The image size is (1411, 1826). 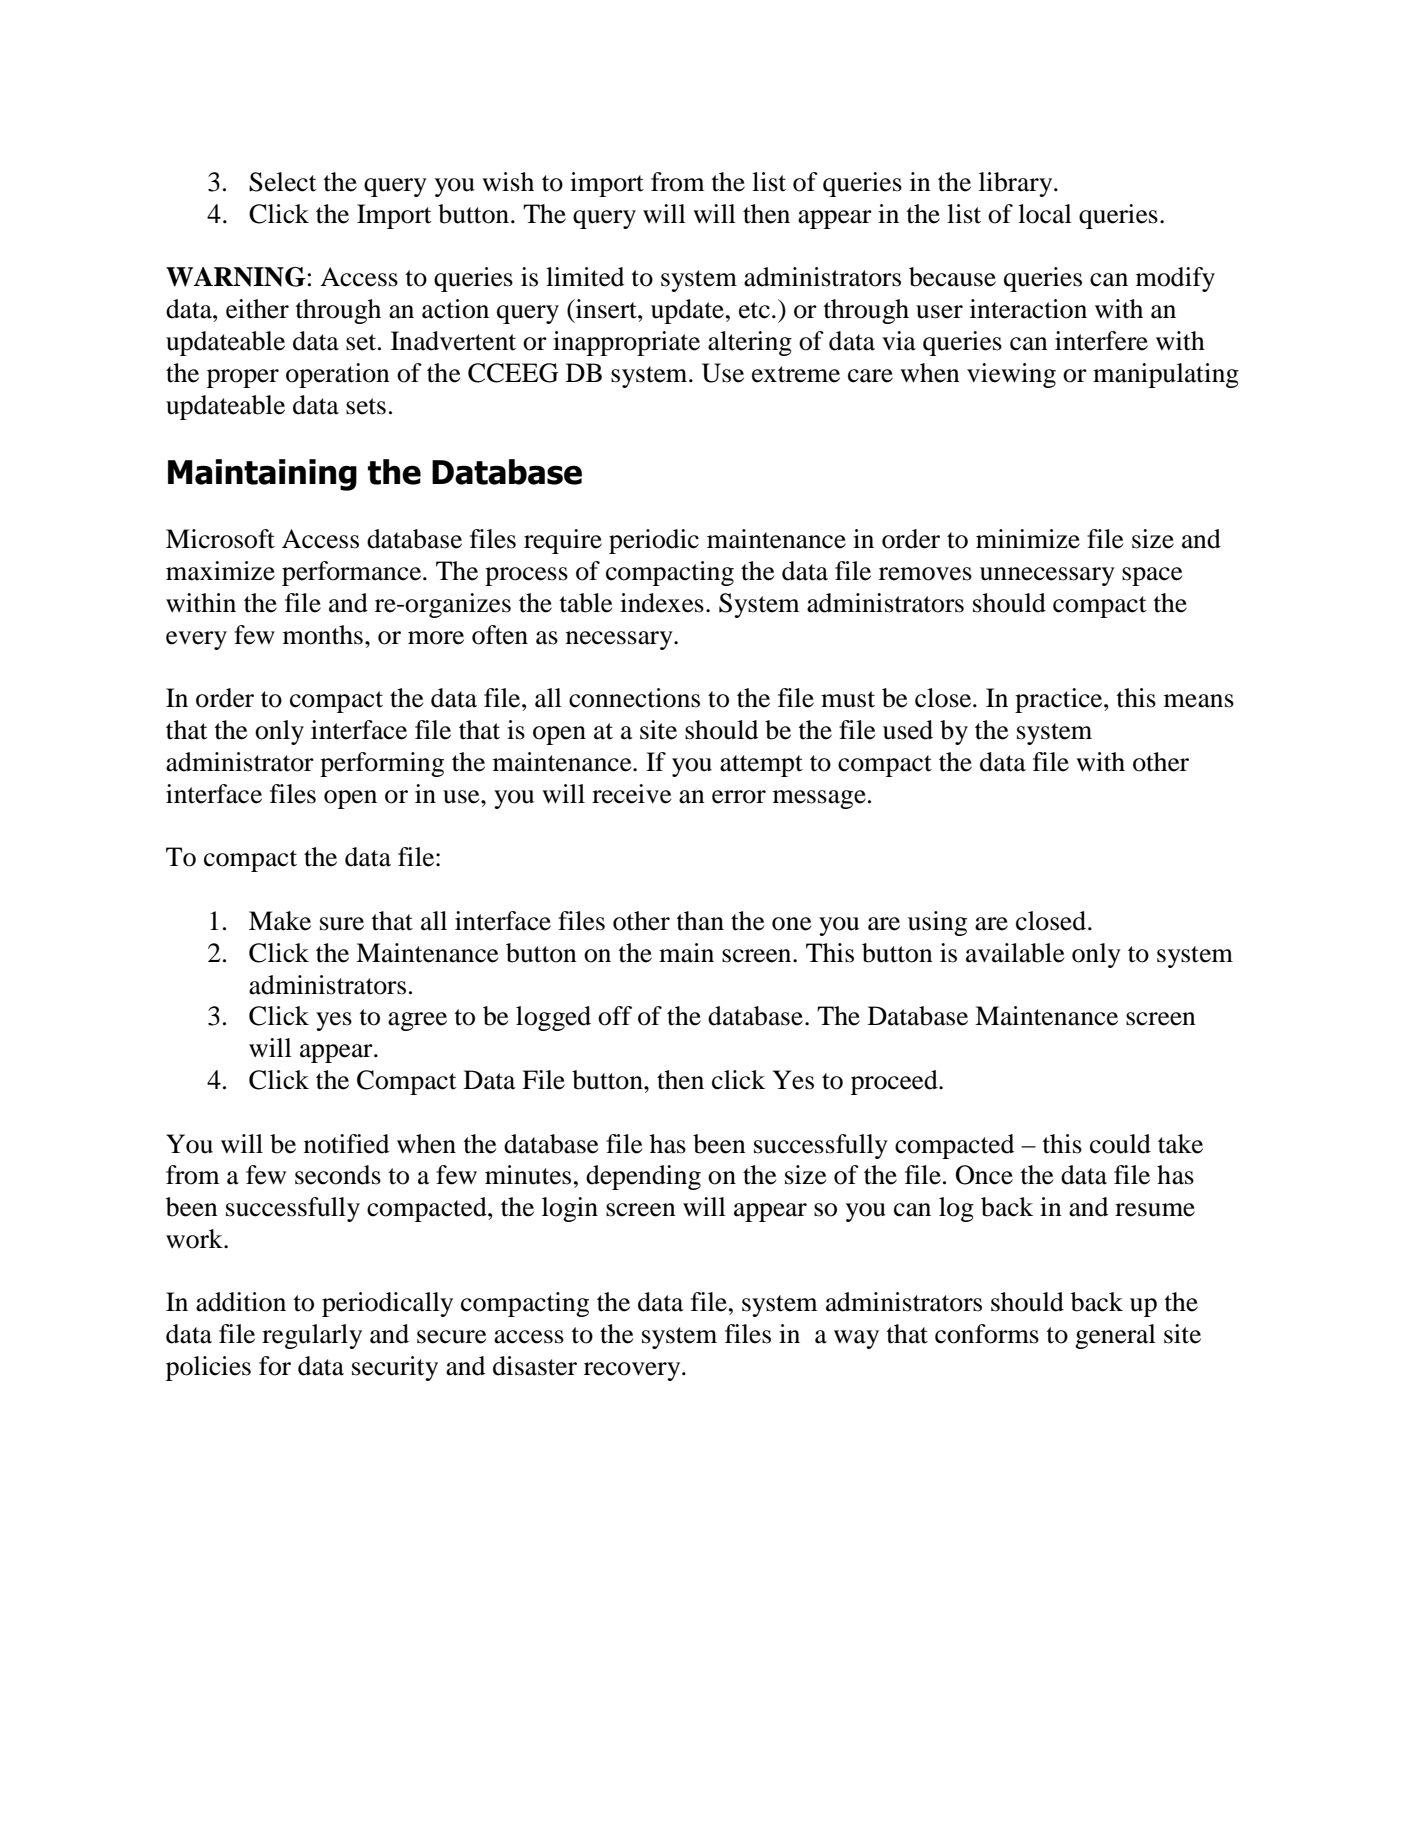 I want to click on practice, so click(x=1060, y=700).
